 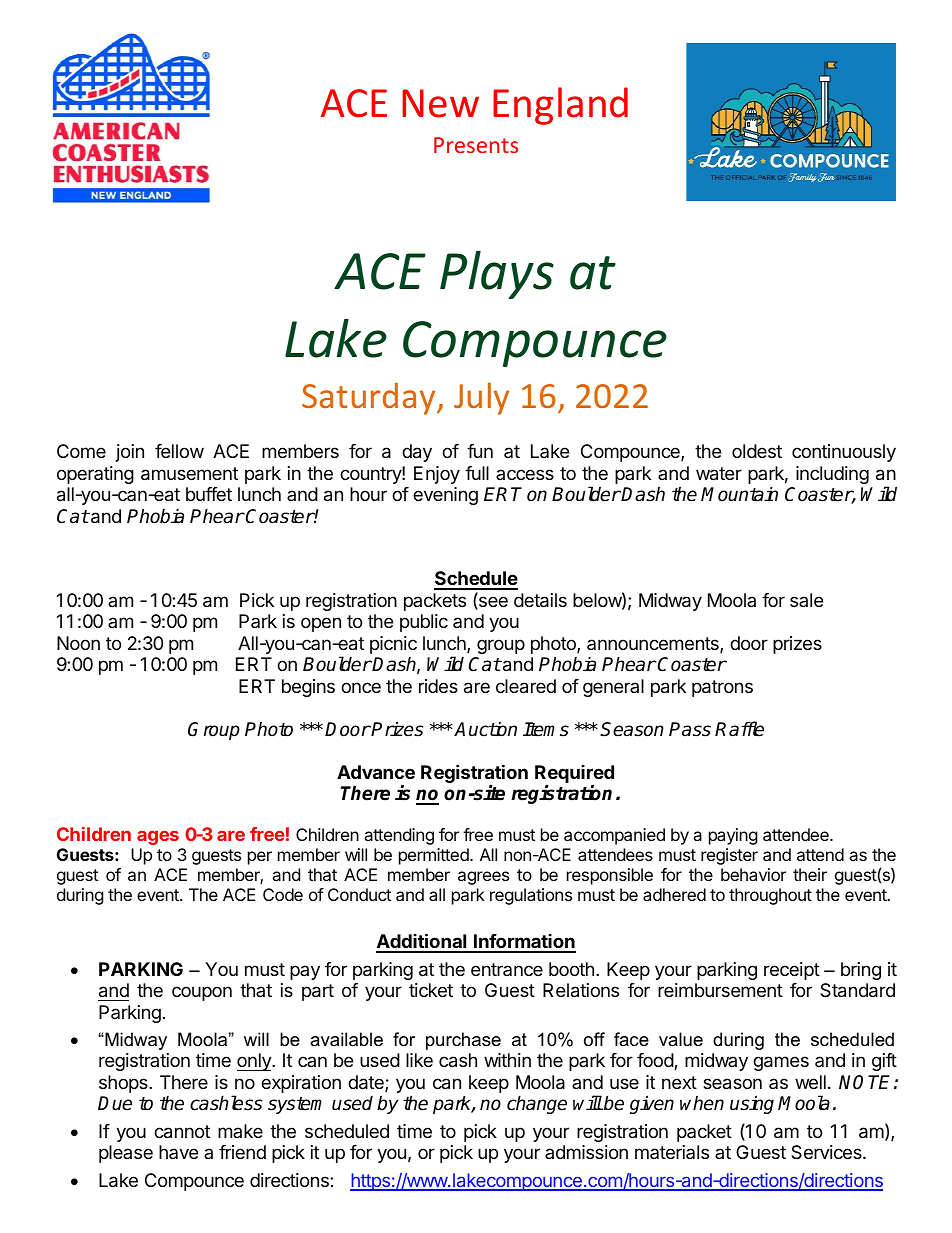 I want to click on sale, so click(x=806, y=600).
